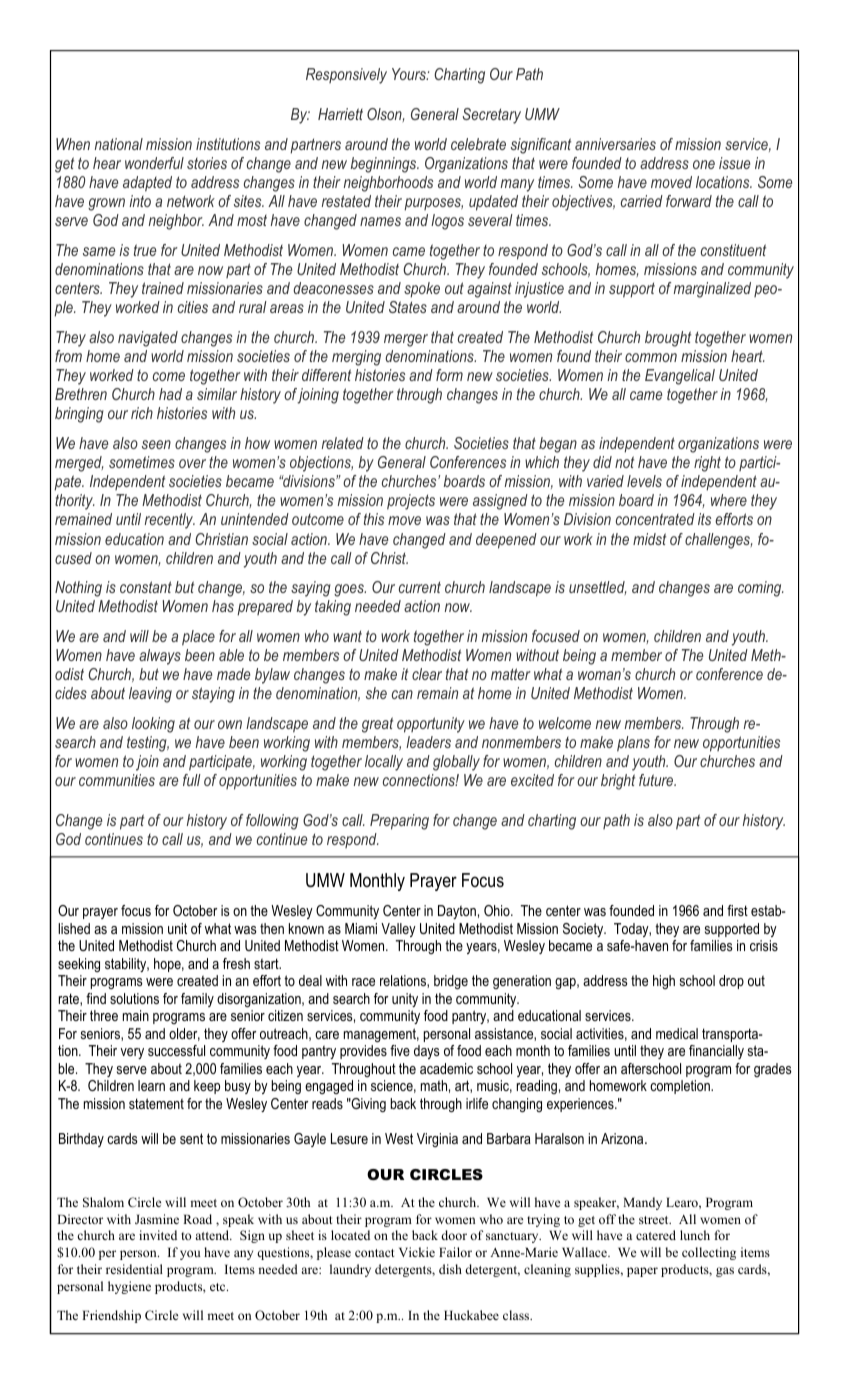 The image size is (849, 1400). I want to click on residential, so click(134, 1269).
